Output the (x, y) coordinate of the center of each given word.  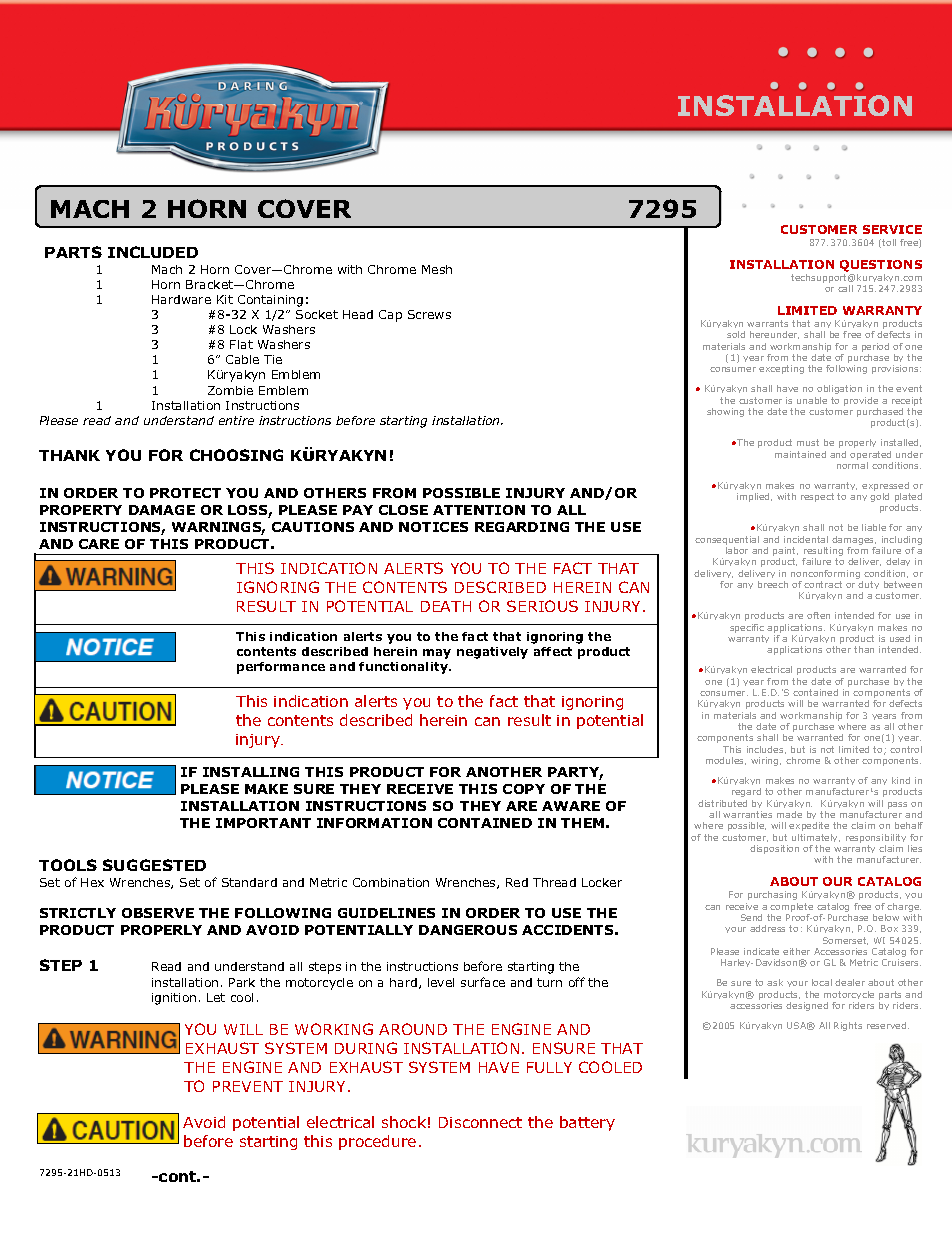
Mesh (437, 269)
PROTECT (185, 493)
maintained (800, 454)
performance (281, 668)
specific (747, 630)
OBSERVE (158, 913)
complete (791, 909)
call (845, 288)
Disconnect (480, 1122)
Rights (848, 1026)
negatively (492, 653)
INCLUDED (153, 252)
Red (517, 882)
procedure (377, 1142)
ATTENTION (479, 510)
